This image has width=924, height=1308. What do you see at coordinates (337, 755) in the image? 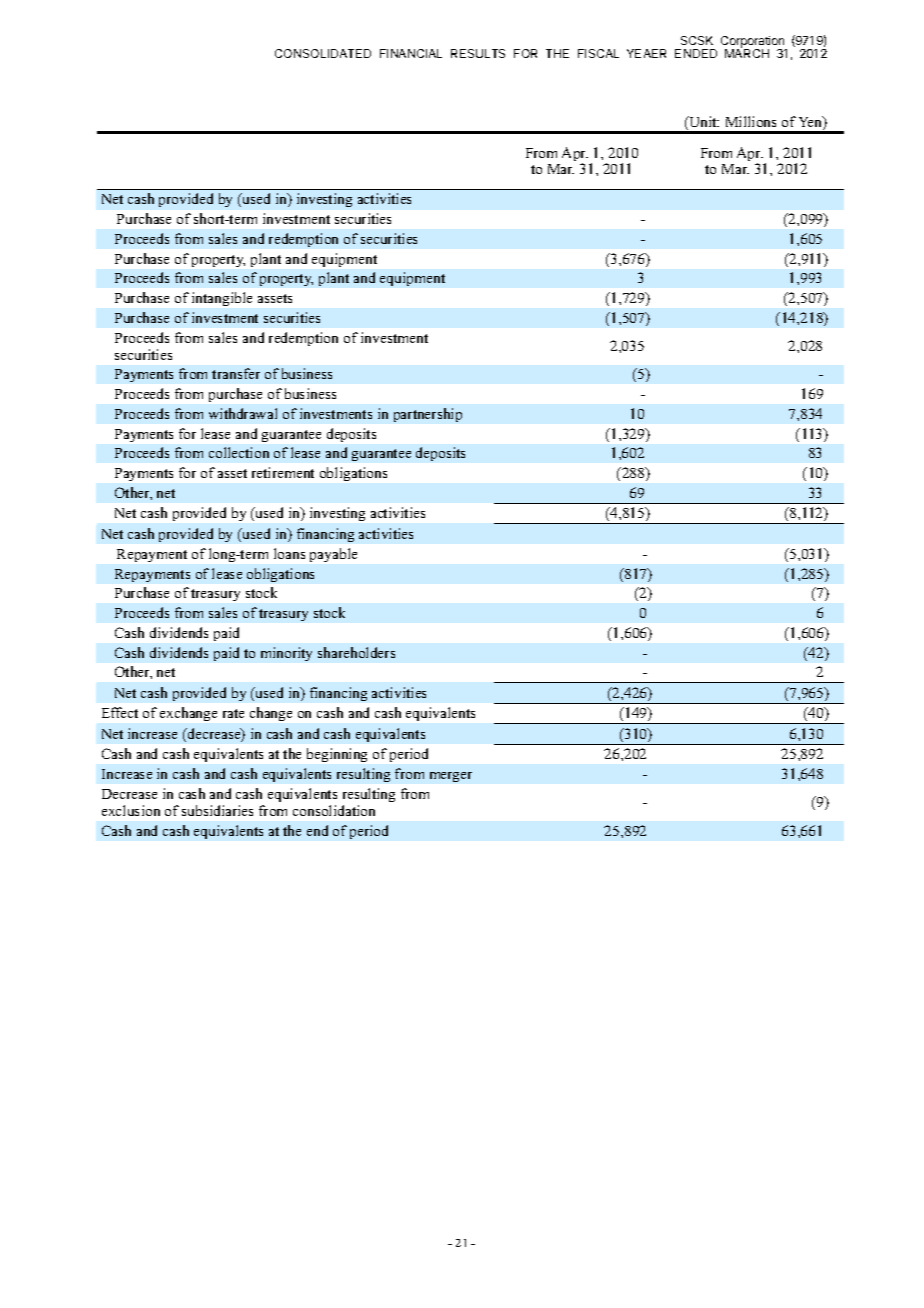
I see `beginning` at bounding box center [337, 755].
